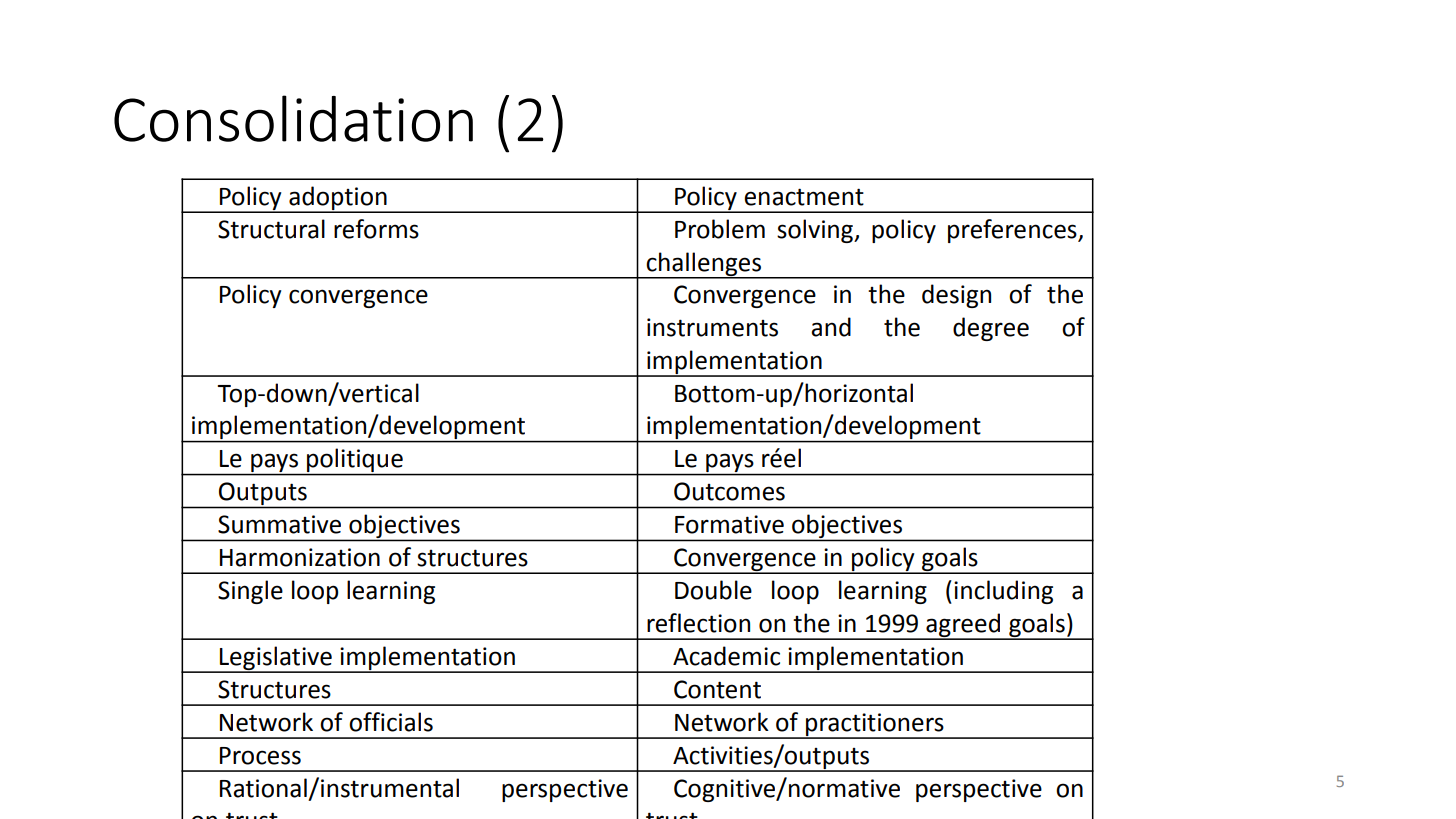  What do you see at coordinates (279, 524) in the screenshot?
I see `Summative` at bounding box center [279, 524].
